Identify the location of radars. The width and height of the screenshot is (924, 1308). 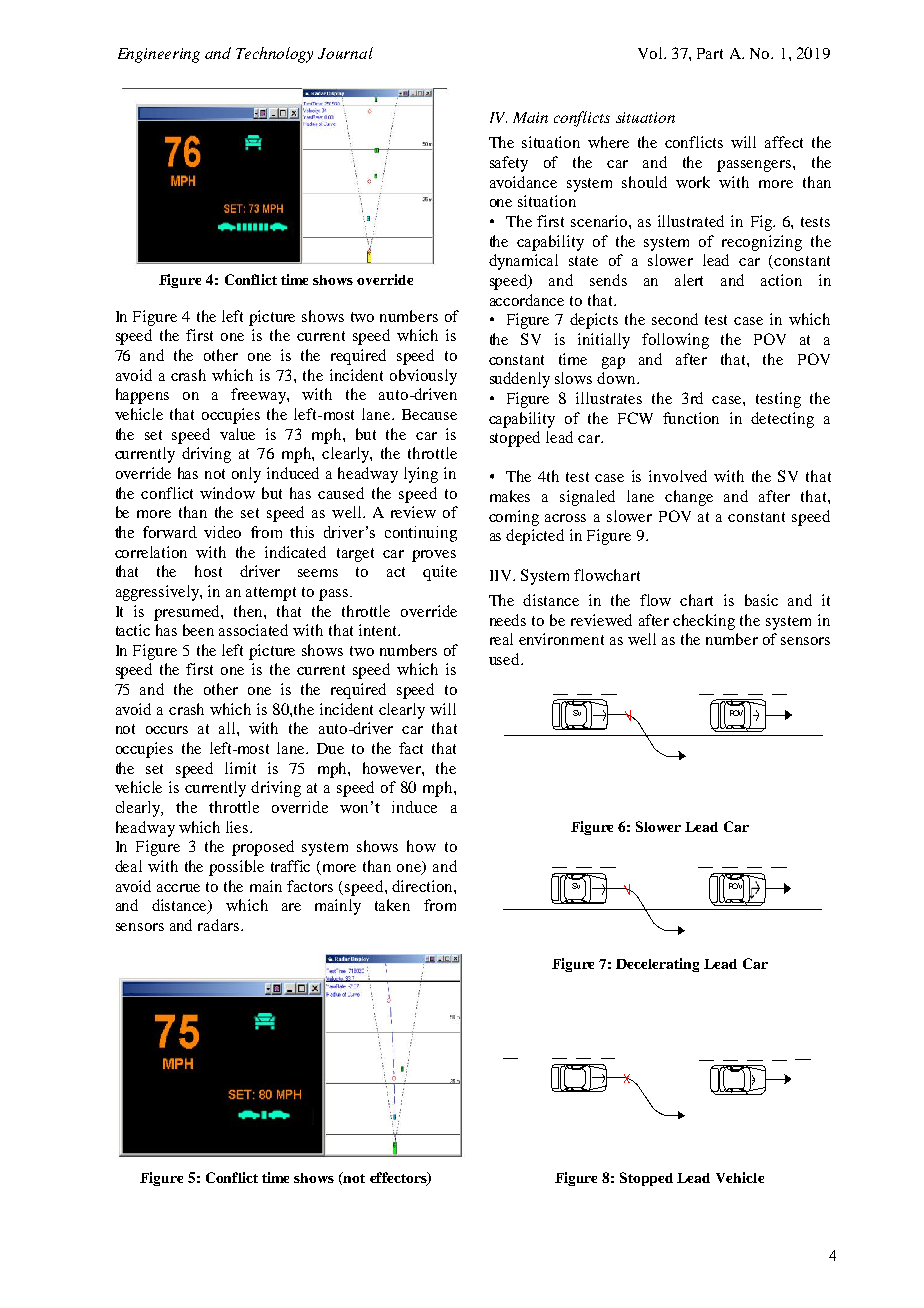
(220, 925).
